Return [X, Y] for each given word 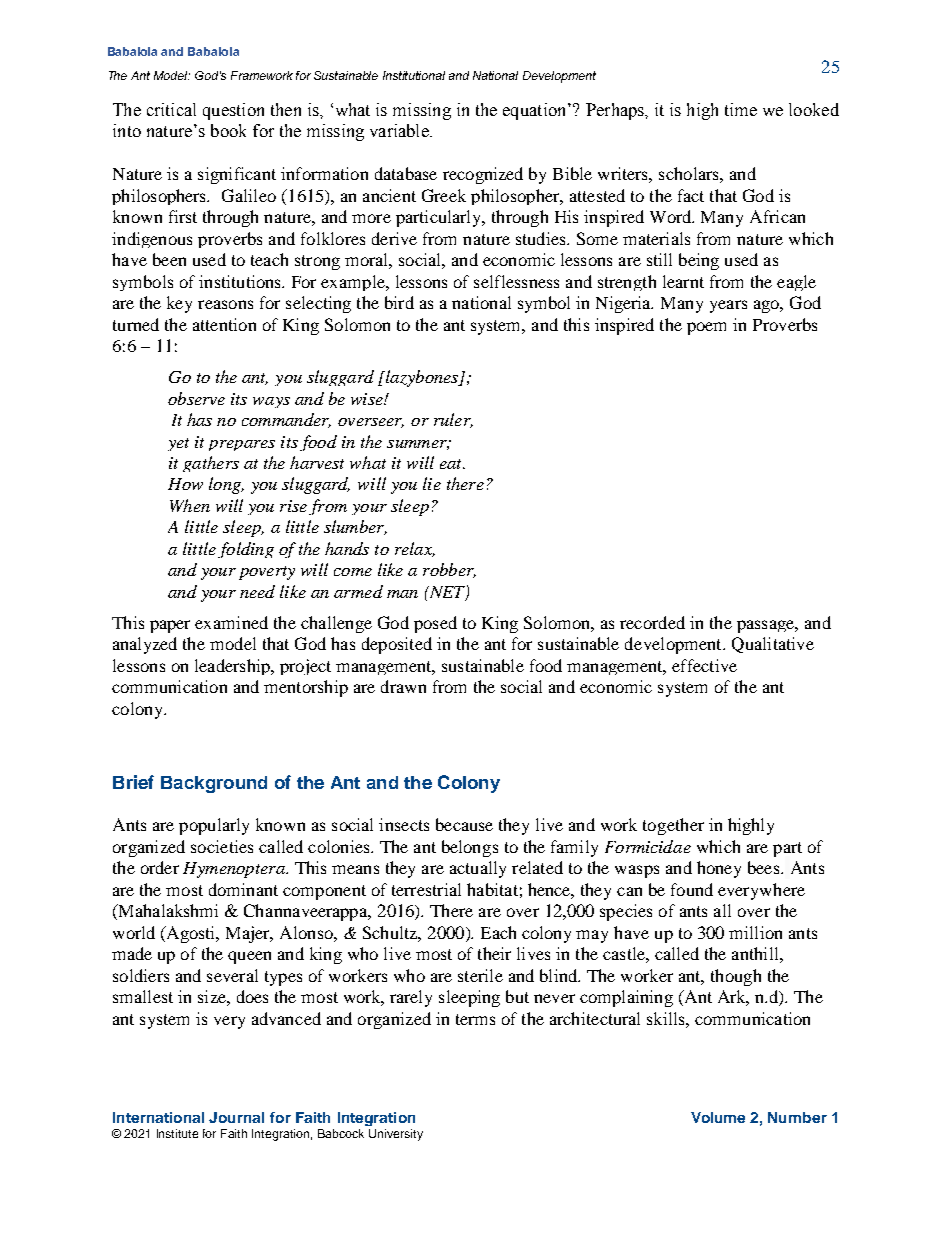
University [396, 1135]
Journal [236, 1117]
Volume [718, 1117]
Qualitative [773, 645]
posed [435, 624]
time [741, 109]
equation [536, 111]
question [233, 111]
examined [231, 622]
